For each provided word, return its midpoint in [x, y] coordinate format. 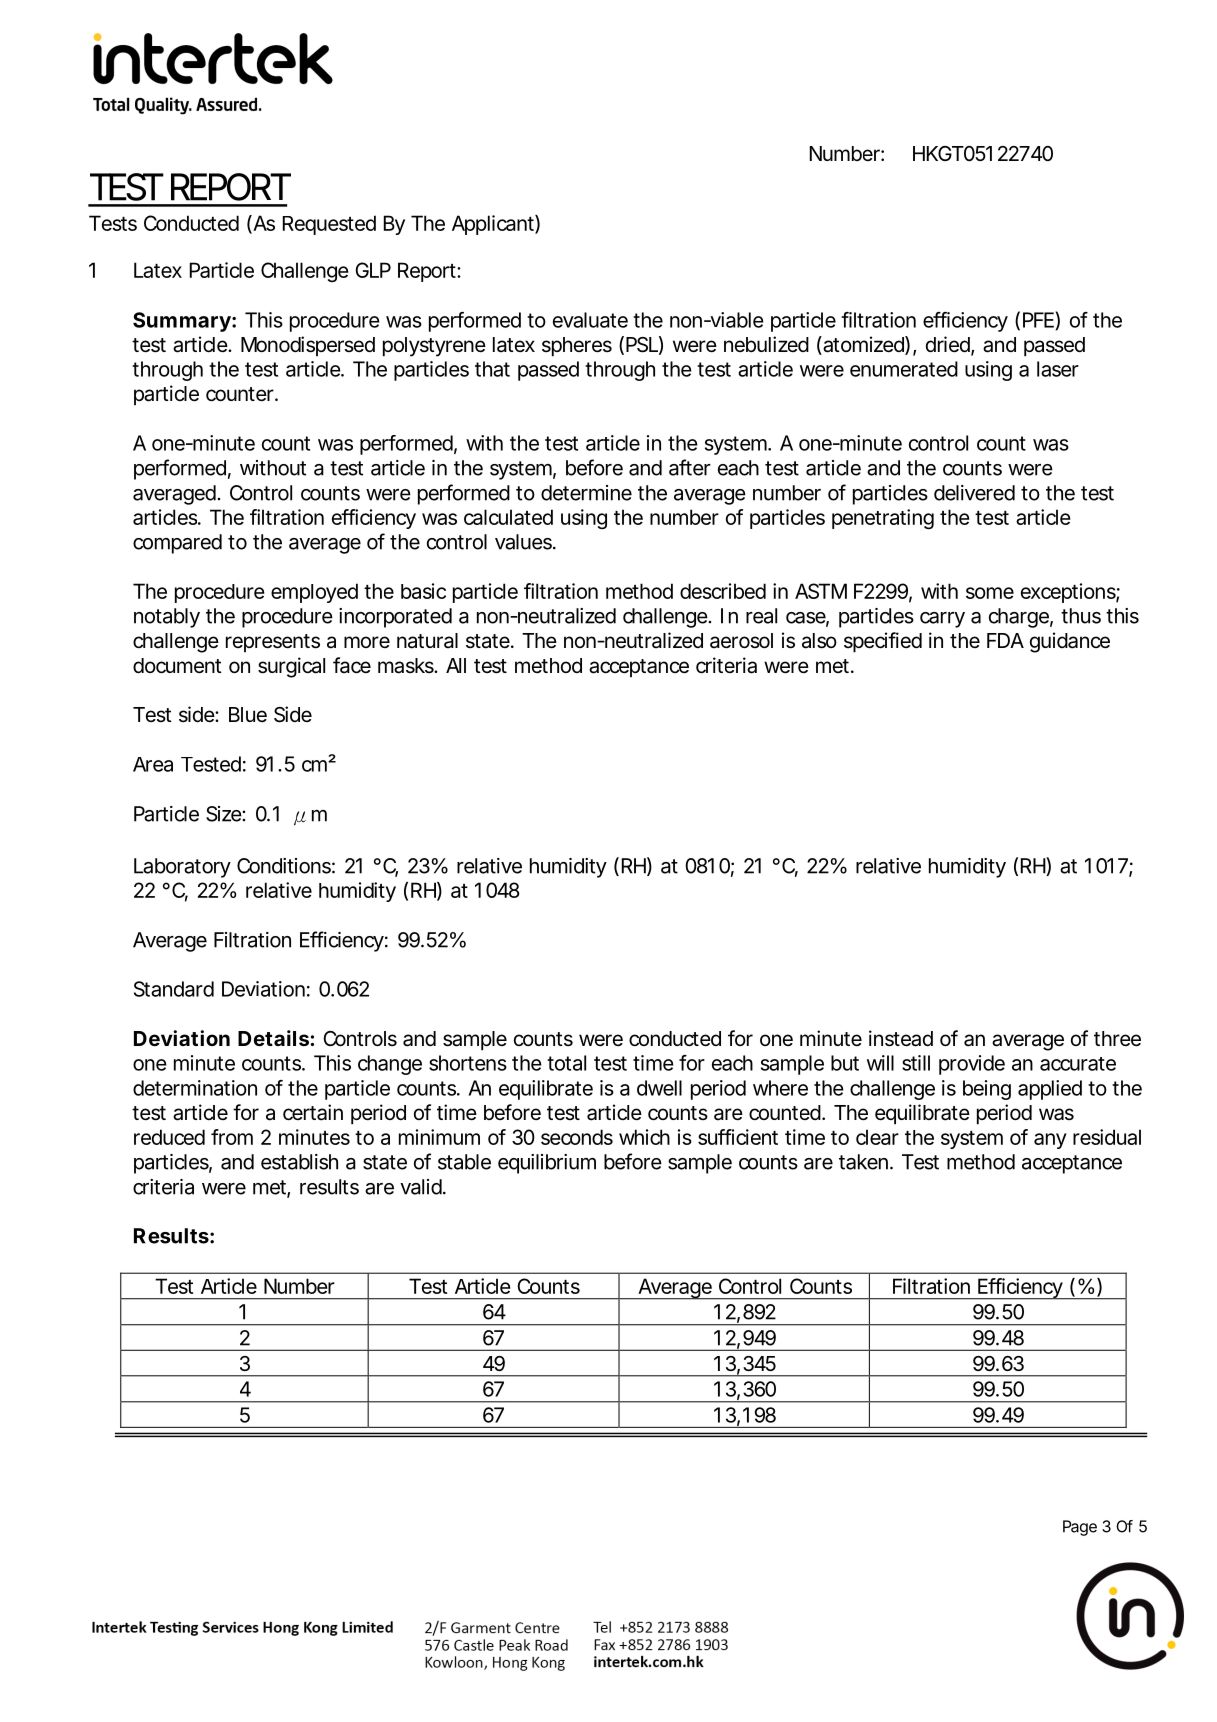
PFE [1038, 320]
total [566, 1063]
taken [865, 1162]
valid [421, 1187]
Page [1080, 1528]
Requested [329, 225]
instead [901, 1038]
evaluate [590, 320]
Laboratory [182, 868]
